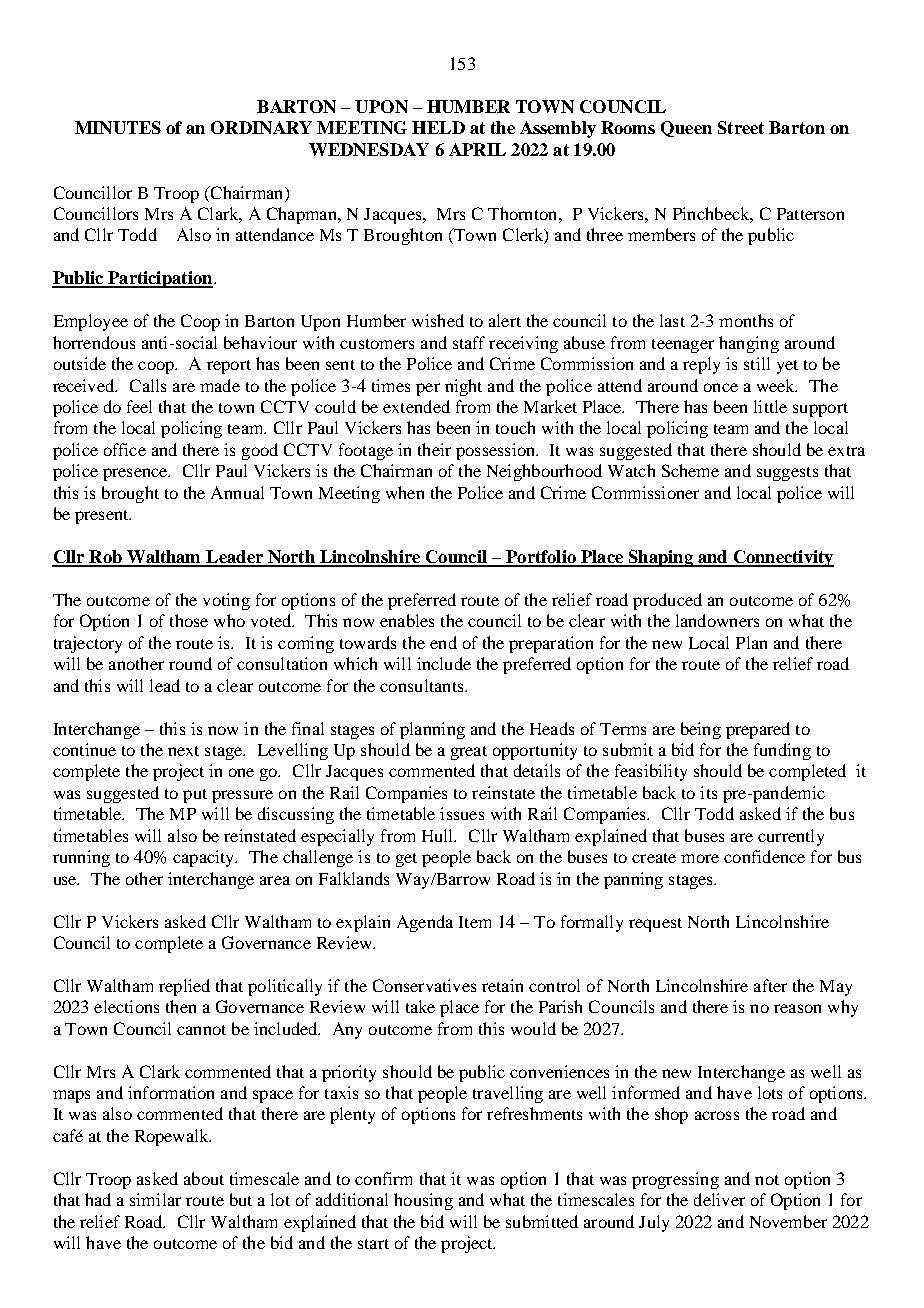 This page has width=924, height=1308. What do you see at coordinates (758, 730) in the page?
I see `prepared` at bounding box center [758, 730].
